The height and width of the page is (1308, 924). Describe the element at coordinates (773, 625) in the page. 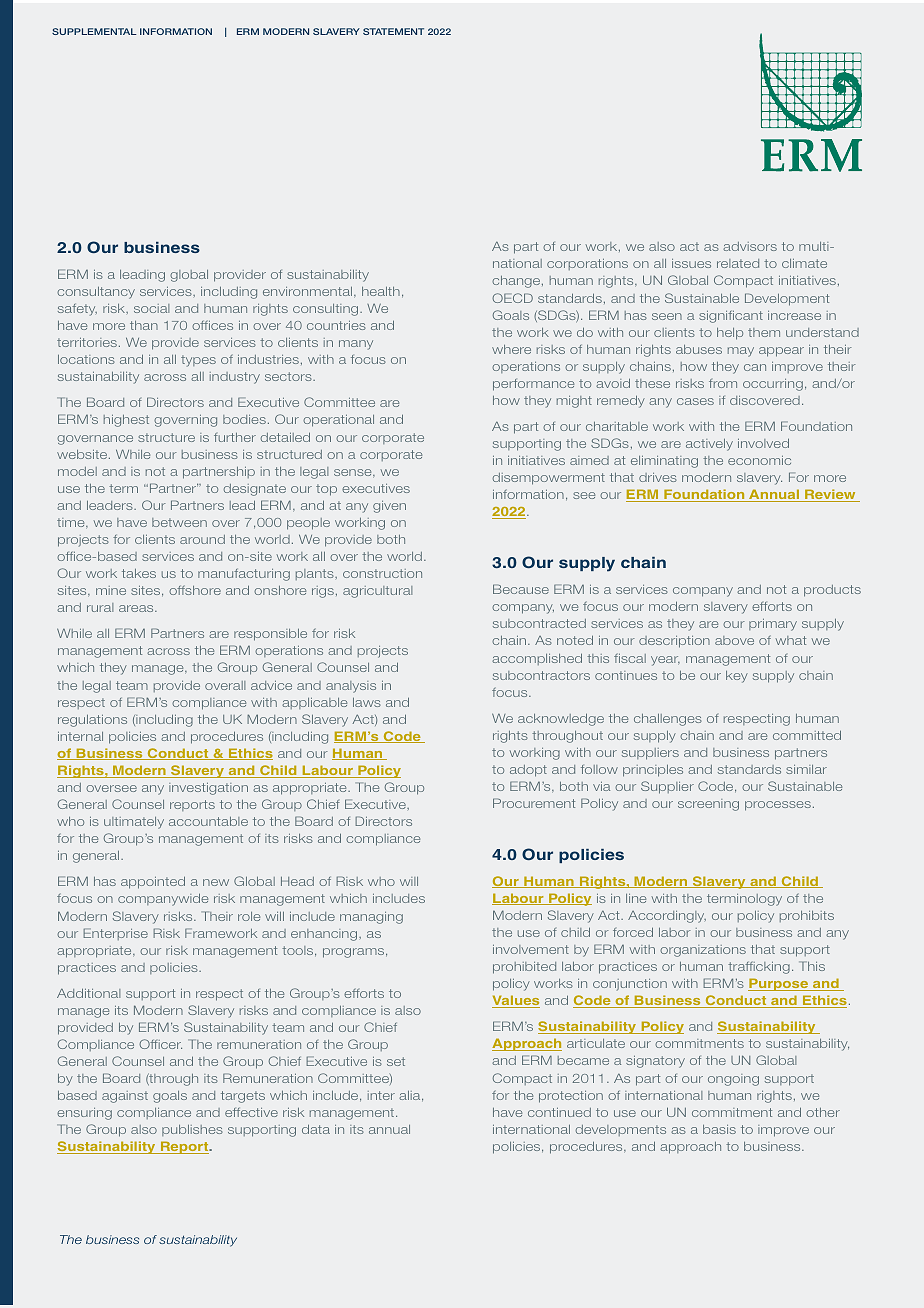

I see `primary` at that location.
